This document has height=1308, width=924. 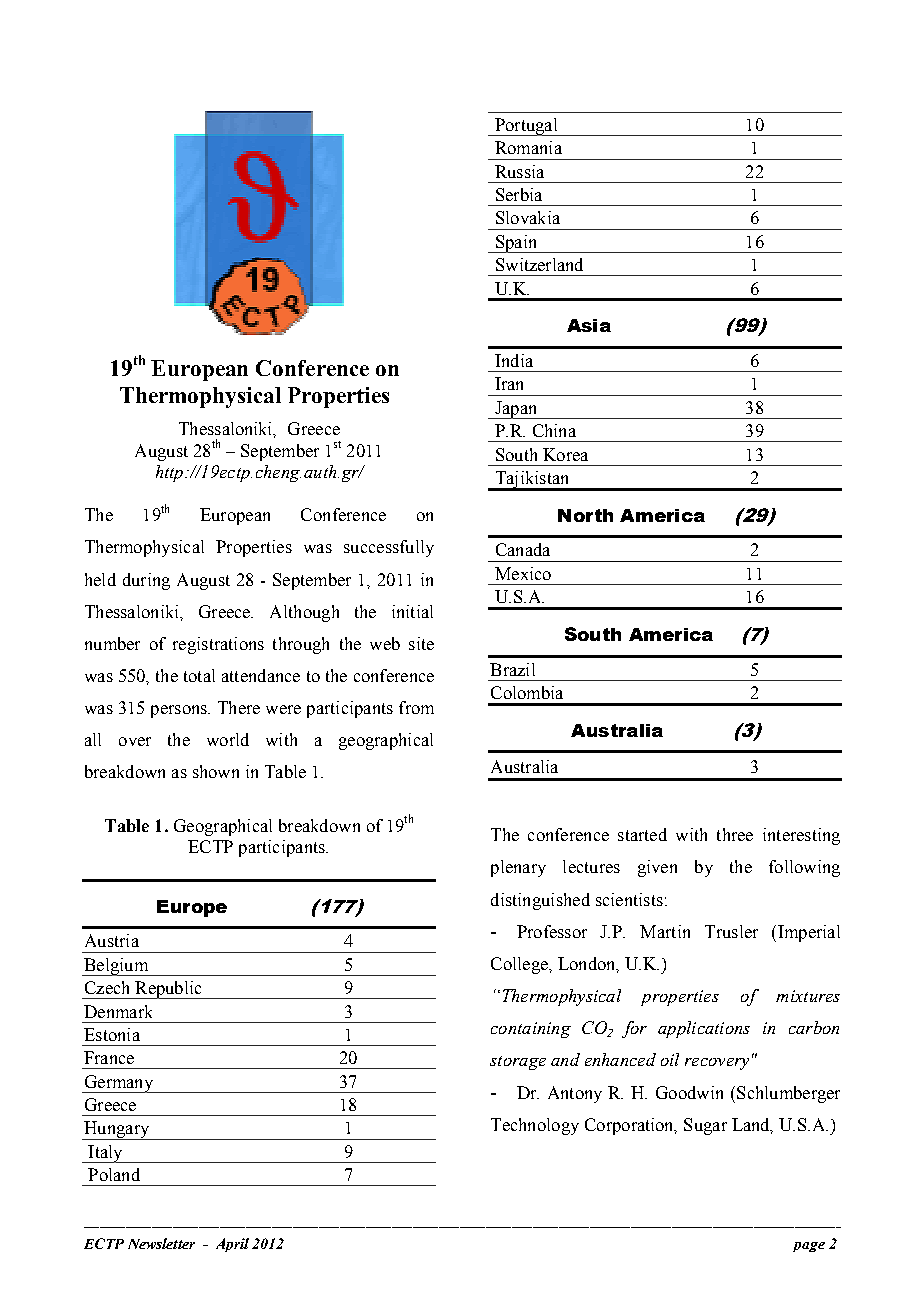 I want to click on Russia, so click(x=519, y=171).
